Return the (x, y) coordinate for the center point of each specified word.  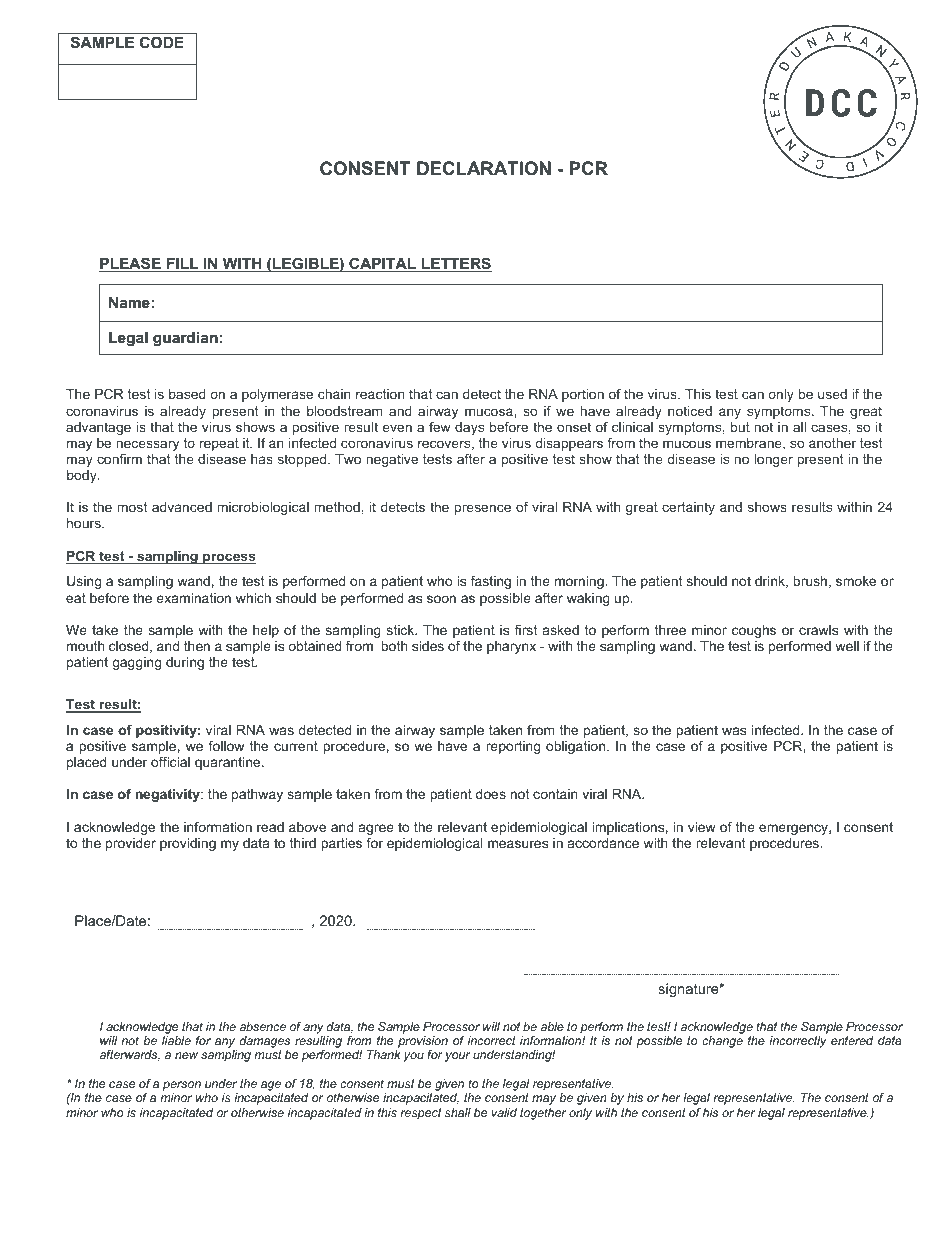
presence (482, 509)
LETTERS (455, 264)
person (182, 1086)
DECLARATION (484, 168)
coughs (754, 631)
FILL (182, 263)
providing (188, 844)
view (702, 827)
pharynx (511, 647)
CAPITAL (382, 264)
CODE (162, 42)
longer (773, 460)
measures (518, 844)
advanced (182, 507)
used (832, 394)
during (185, 663)
